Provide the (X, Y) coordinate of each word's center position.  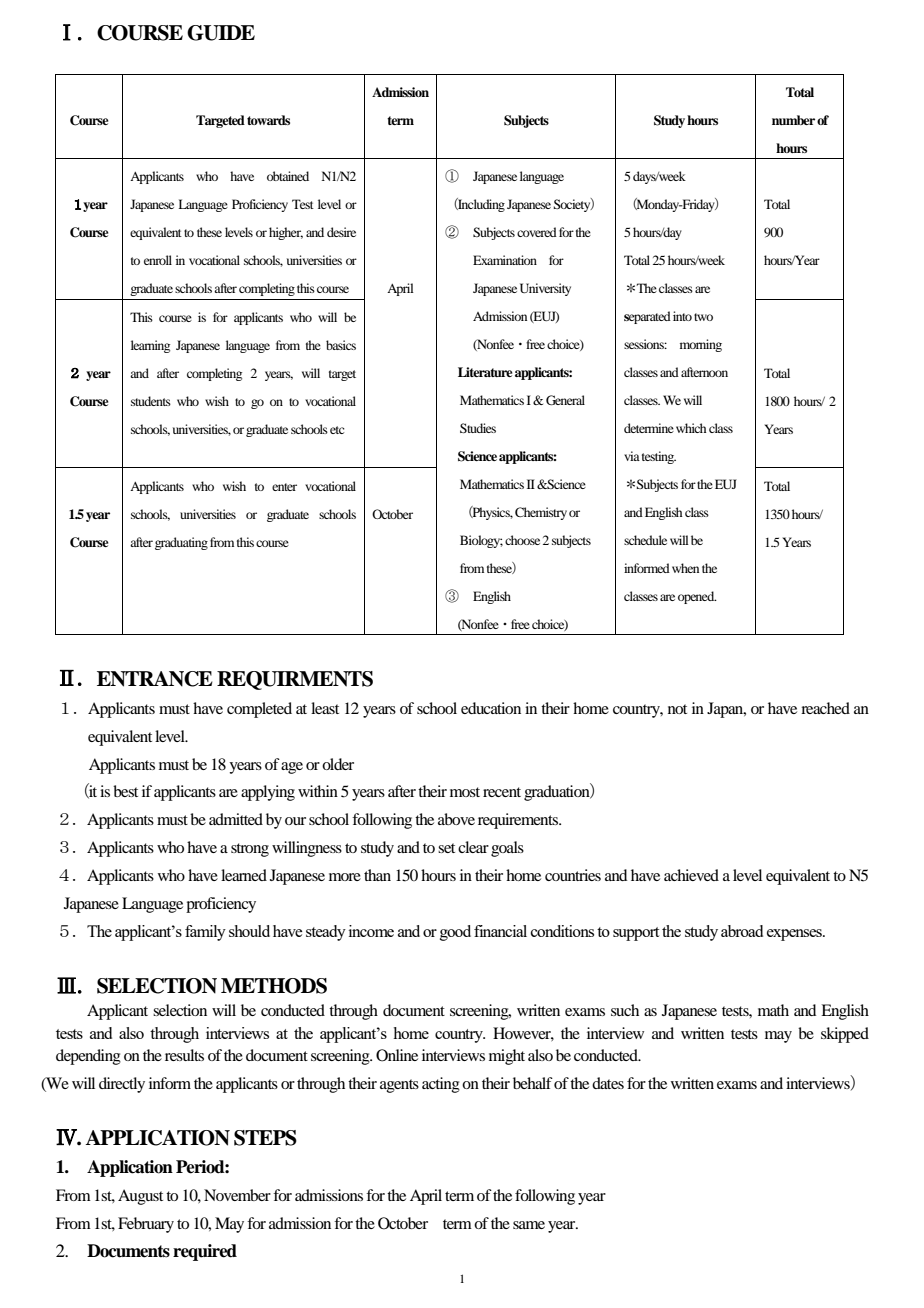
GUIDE (221, 33)
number (793, 120)
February (146, 1225)
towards (268, 120)
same (529, 1225)
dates (608, 1083)
